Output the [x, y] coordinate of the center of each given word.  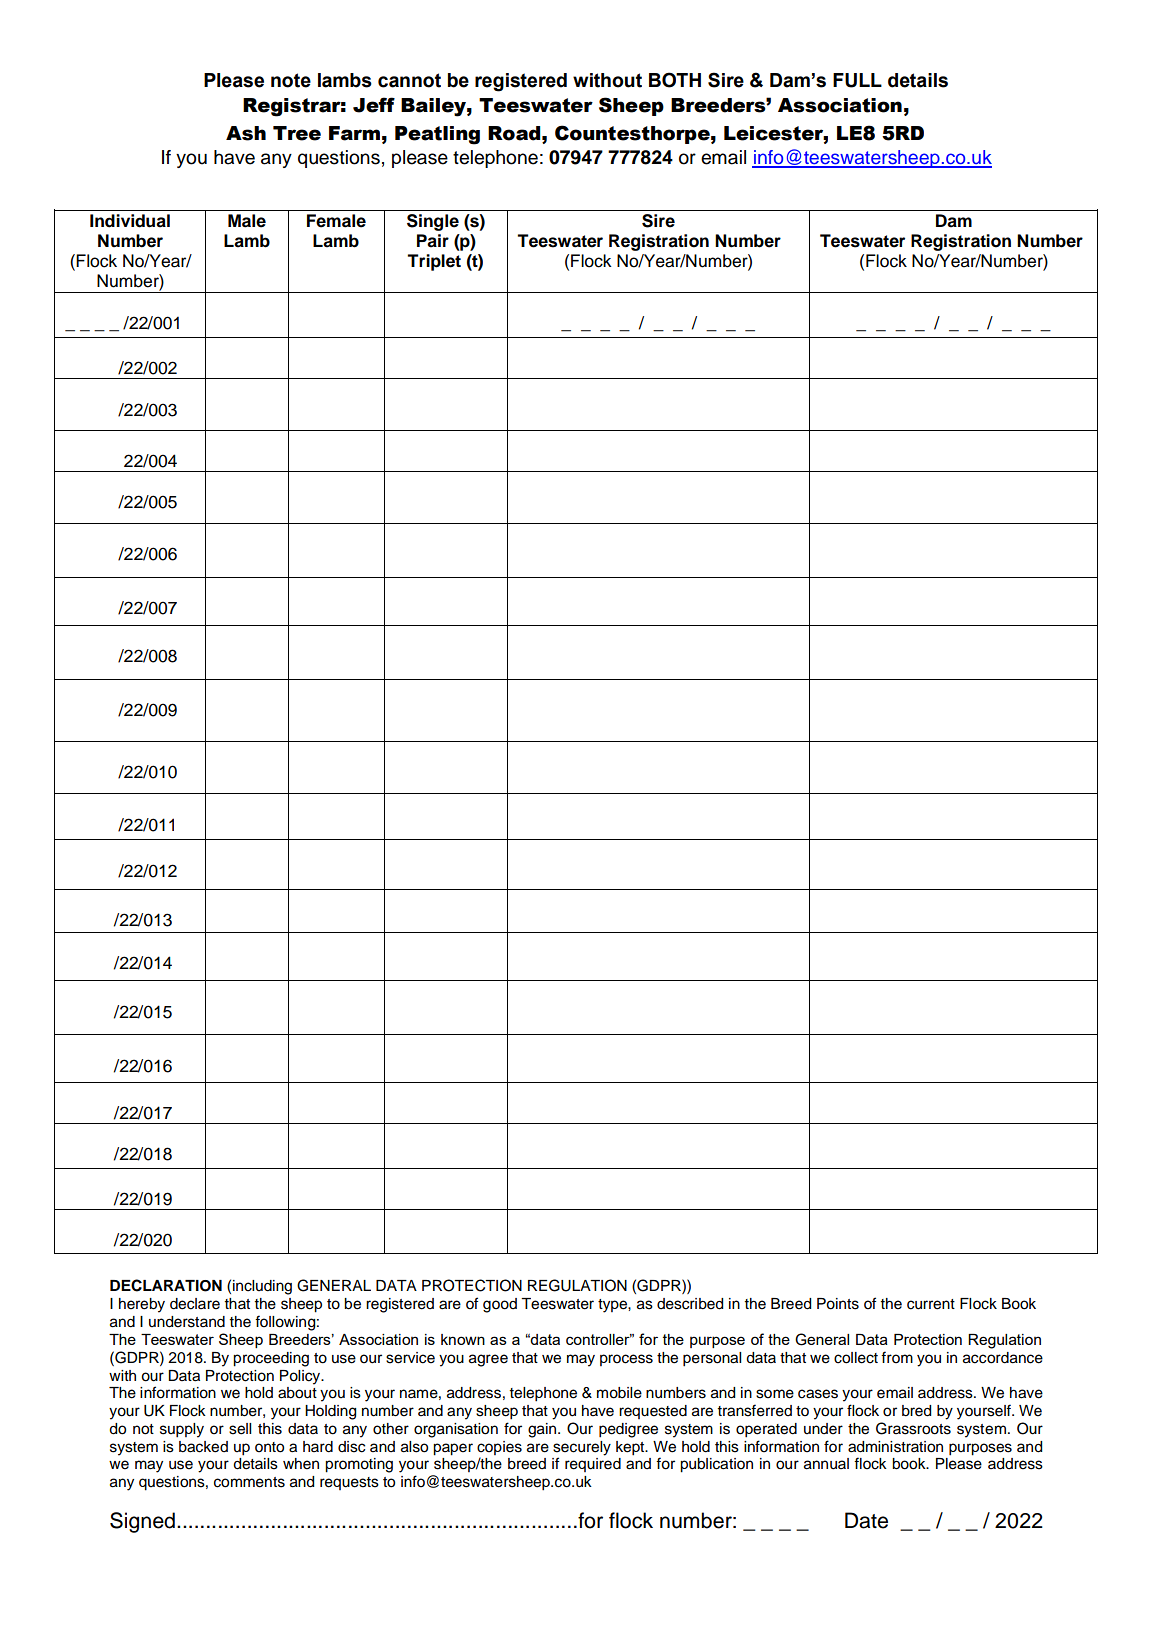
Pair [433, 241]
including [262, 1287]
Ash [246, 133]
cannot [409, 80]
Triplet [434, 262]
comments [249, 1482]
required [593, 1465]
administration [895, 1447]
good [500, 1305]
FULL [857, 80]
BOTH [675, 80]
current [931, 1304]
